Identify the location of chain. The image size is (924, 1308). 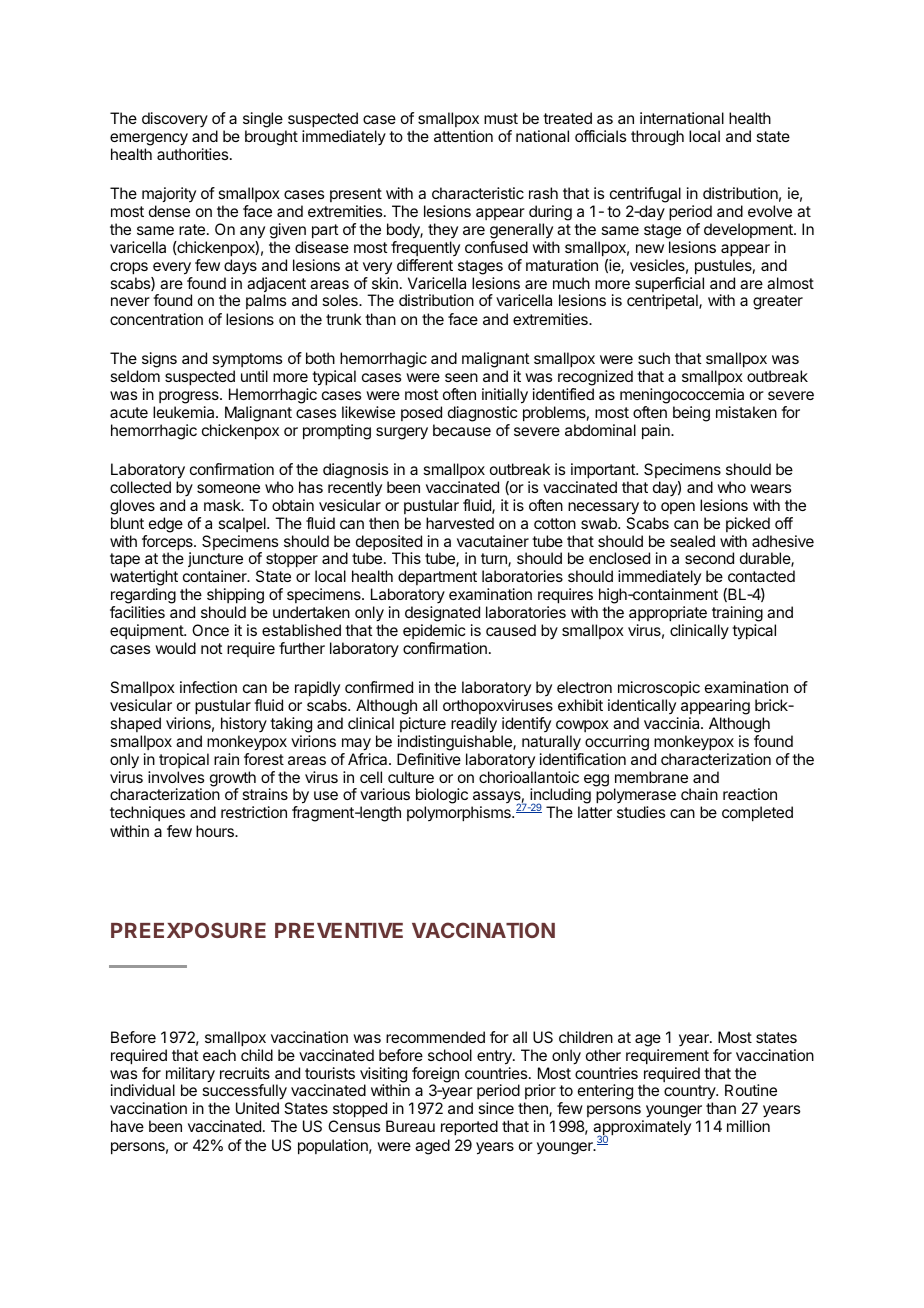
(699, 794).
